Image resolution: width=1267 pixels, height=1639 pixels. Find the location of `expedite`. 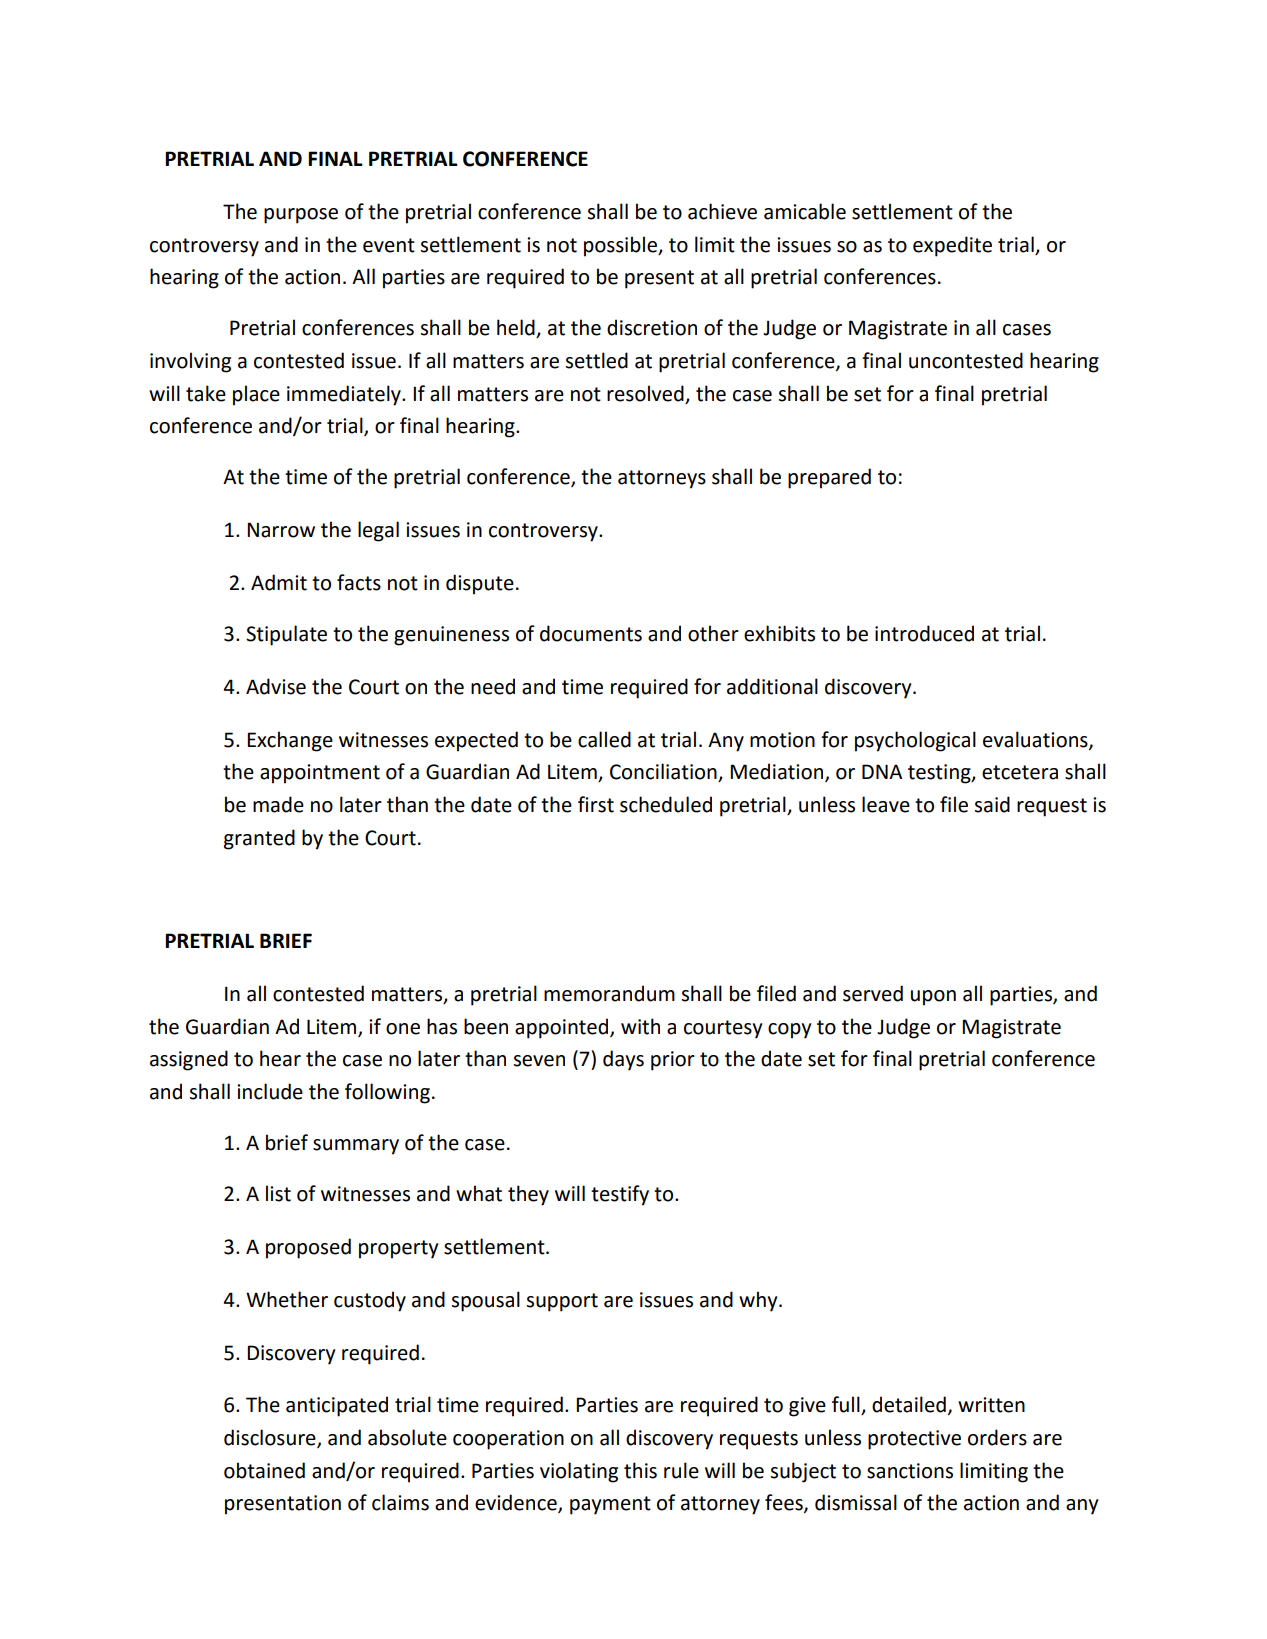

expedite is located at coordinates (952, 246).
